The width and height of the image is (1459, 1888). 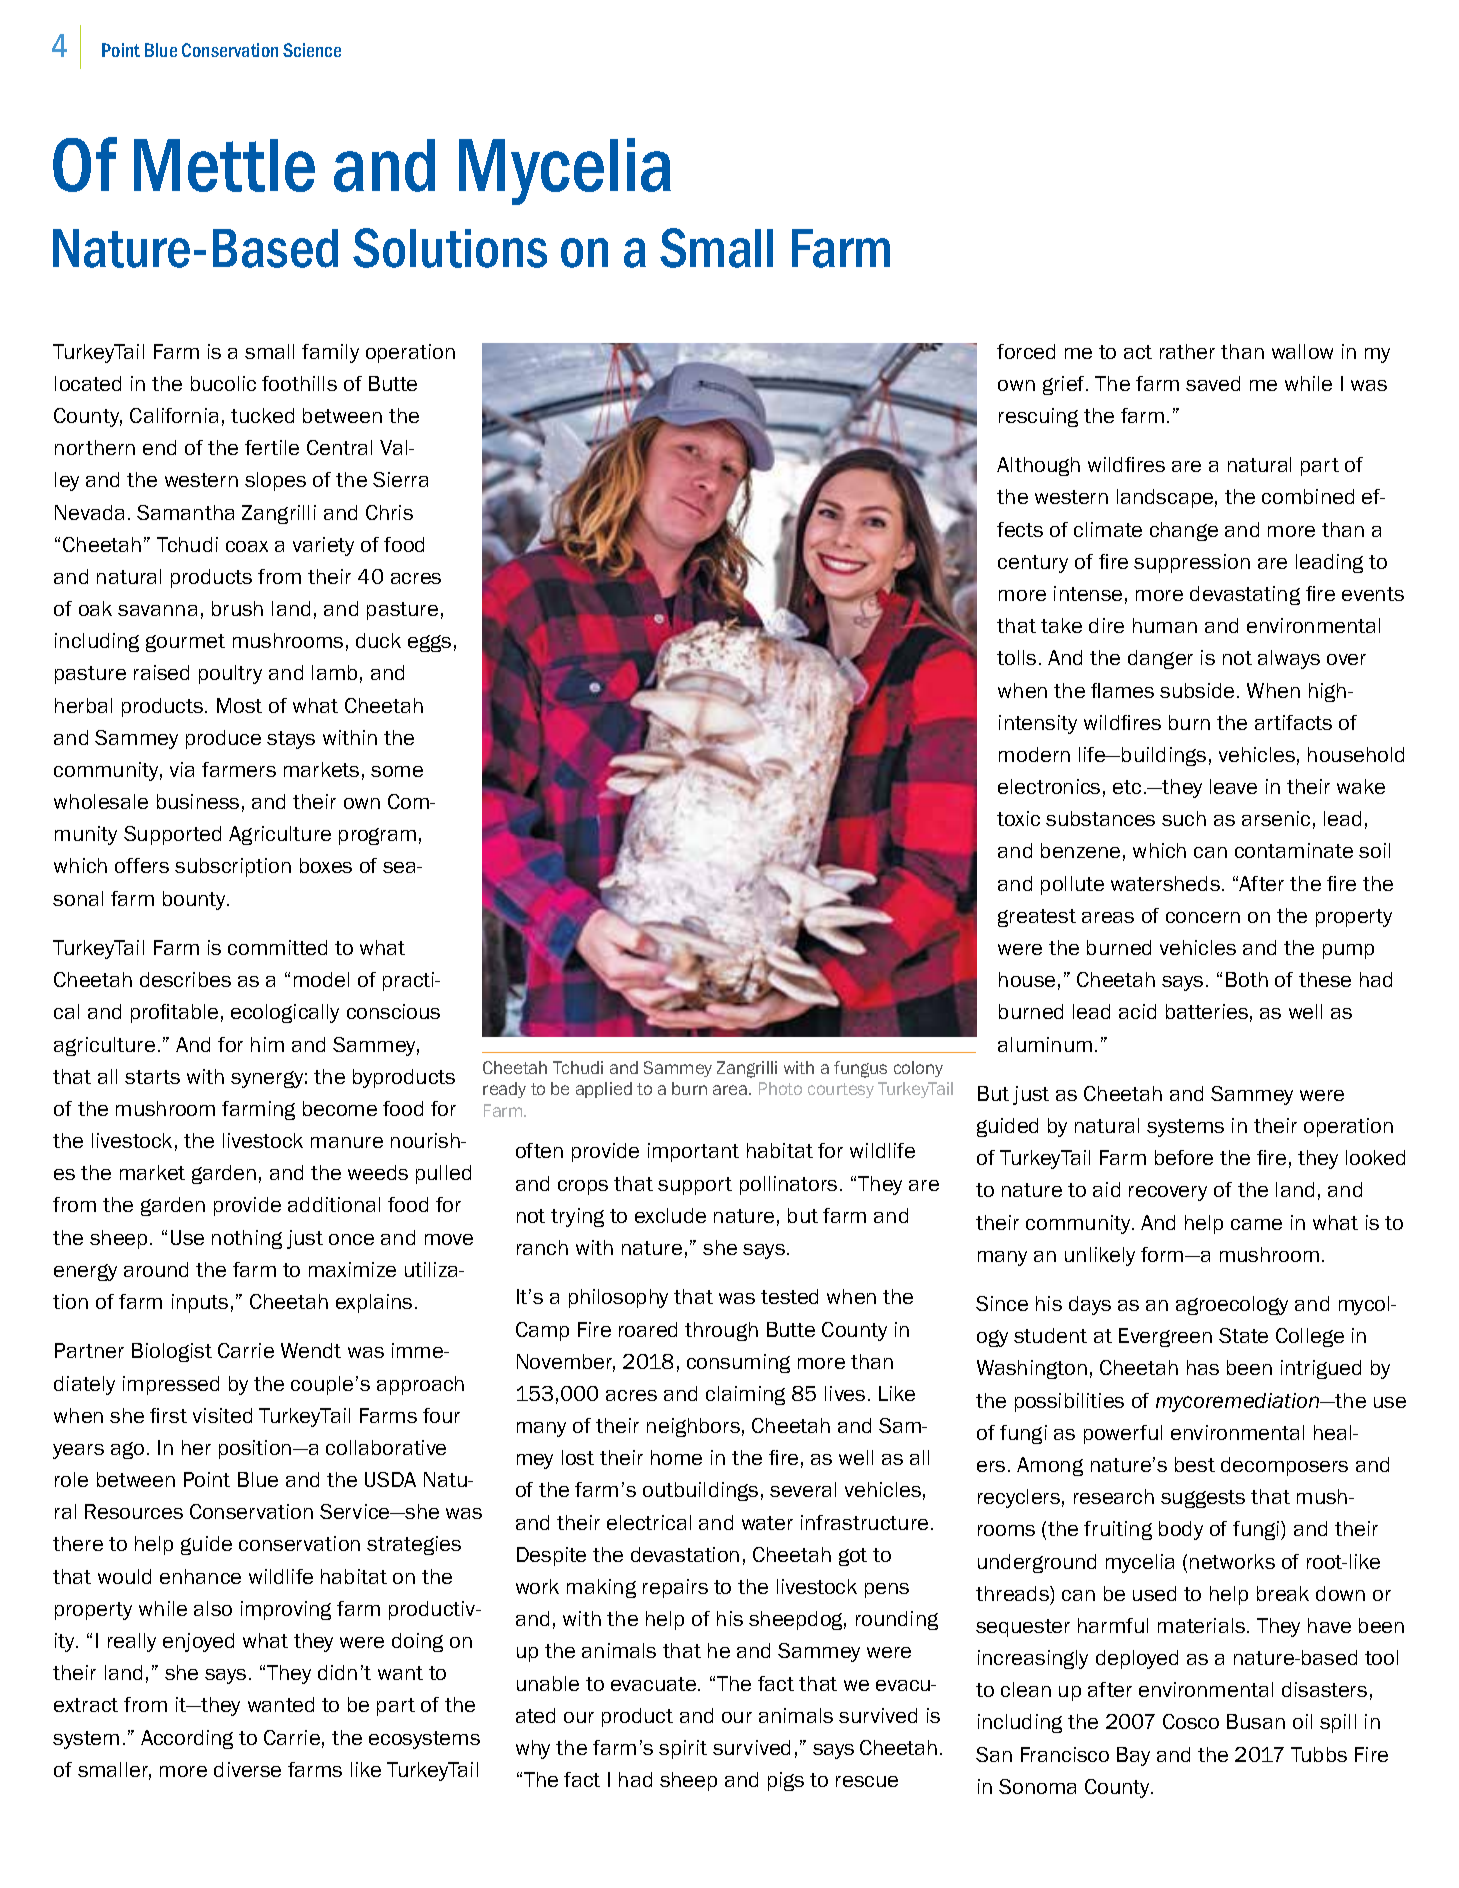 I want to click on century, so click(x=1033, y=564).
